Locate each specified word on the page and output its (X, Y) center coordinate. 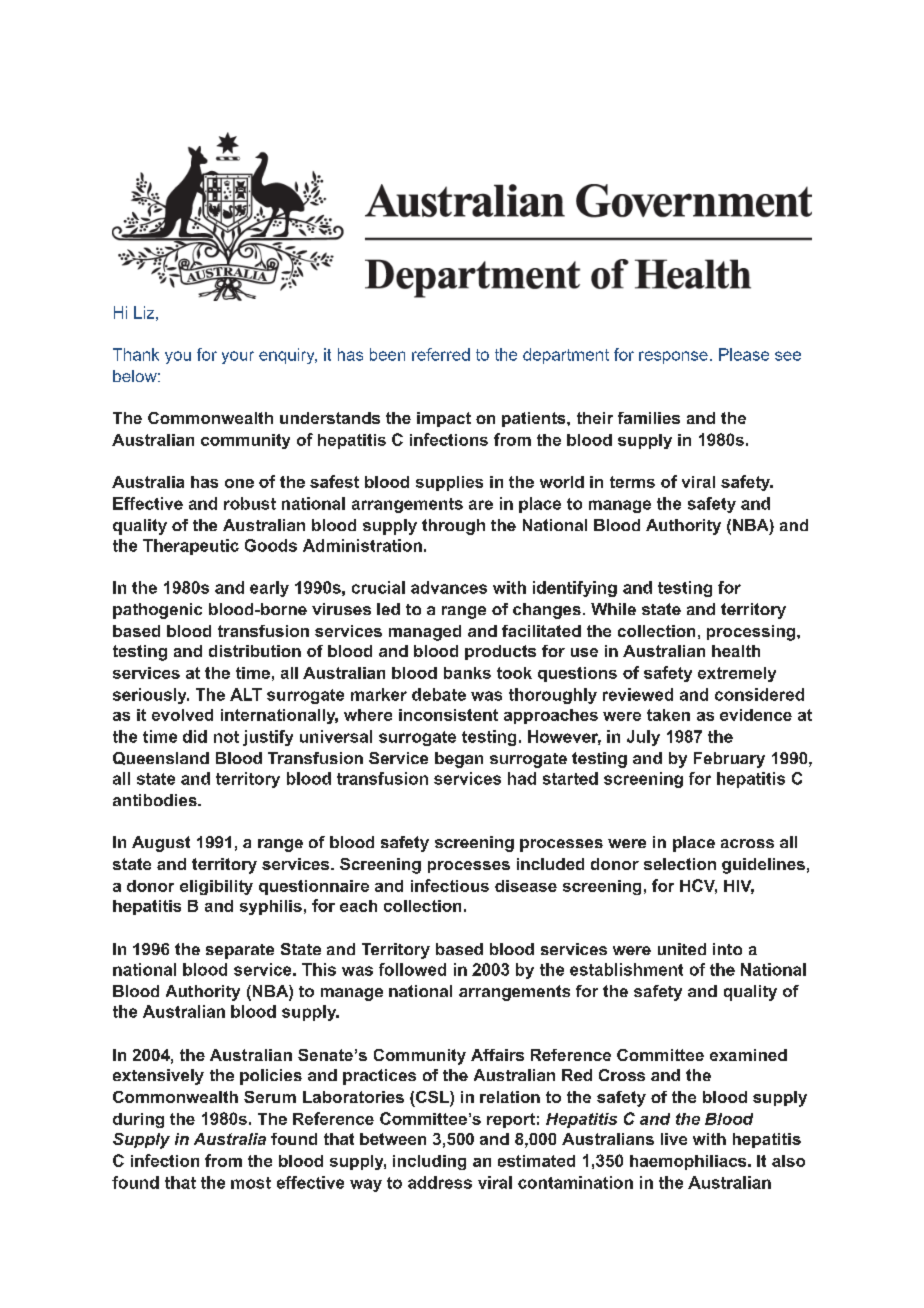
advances (449, 587)
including (429, 1162)
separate (240, 951)
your (238, 357)
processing (752, 633)
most (251, 1183)
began (459, 760)
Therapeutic (191, 547)
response (673, 357)
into (727, 949)
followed (412, 969)
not (226, 737)
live (674, 1139)
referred (441, 354)
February (729, 760)
